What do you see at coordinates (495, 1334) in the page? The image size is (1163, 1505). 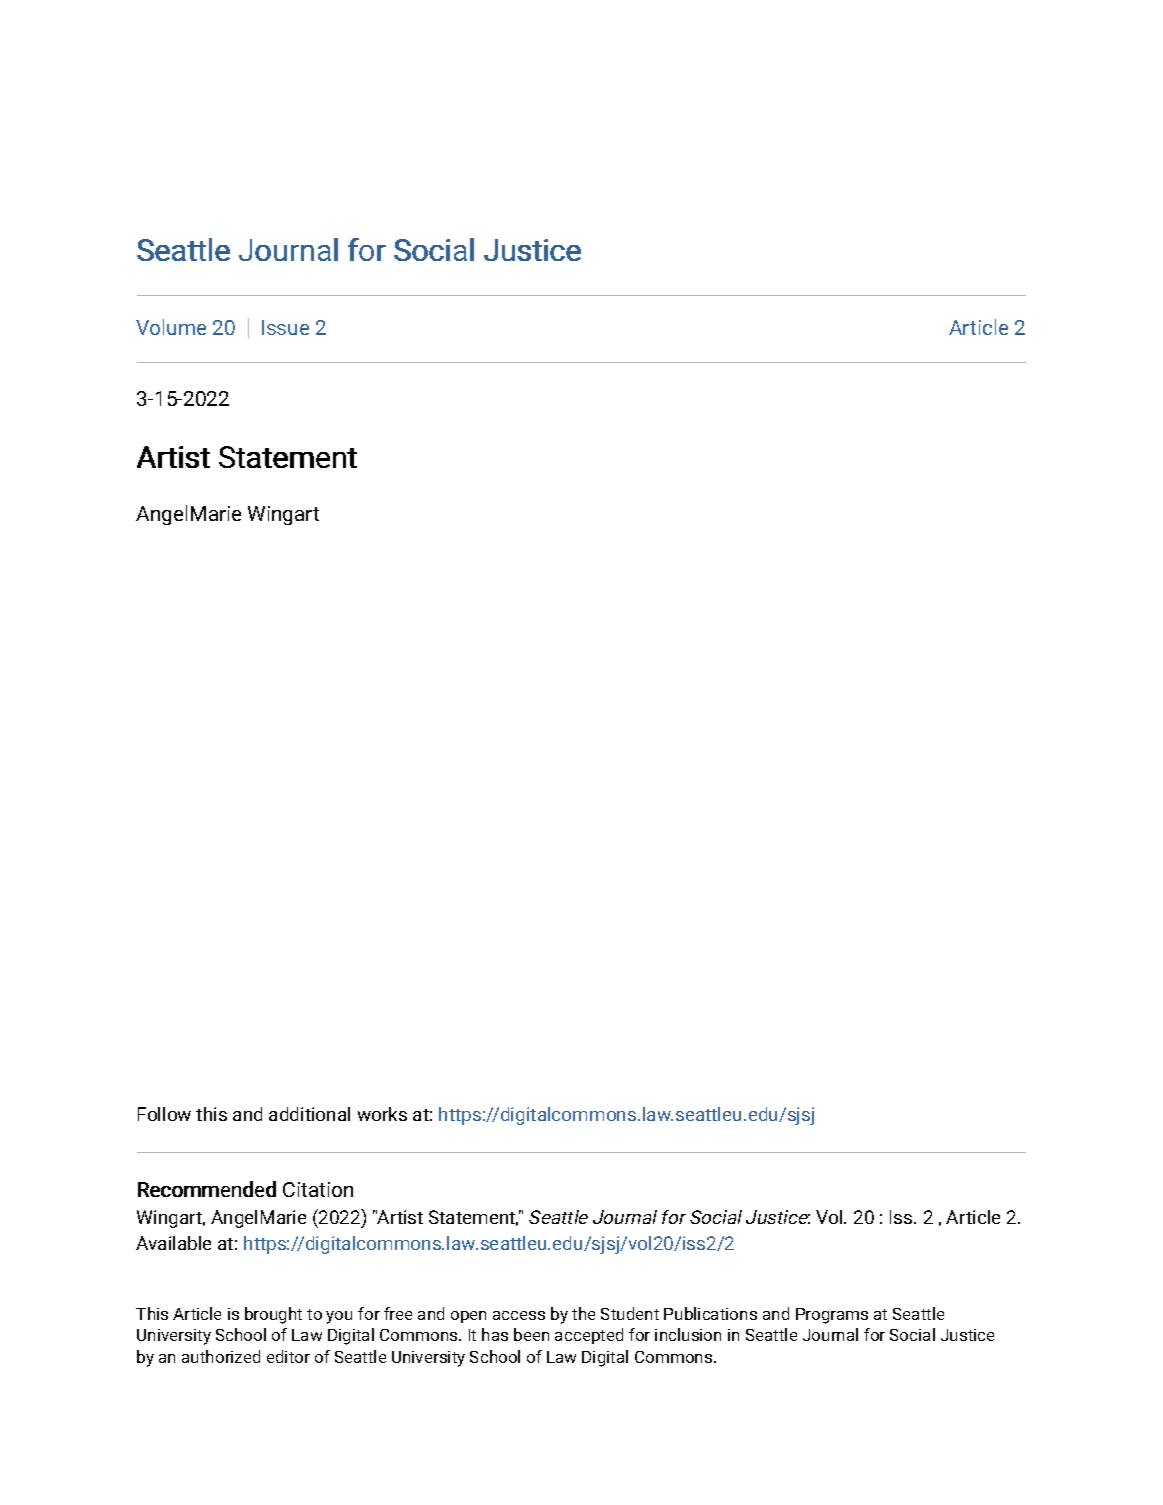 I see `has` at bounding box center [495, 1334].
